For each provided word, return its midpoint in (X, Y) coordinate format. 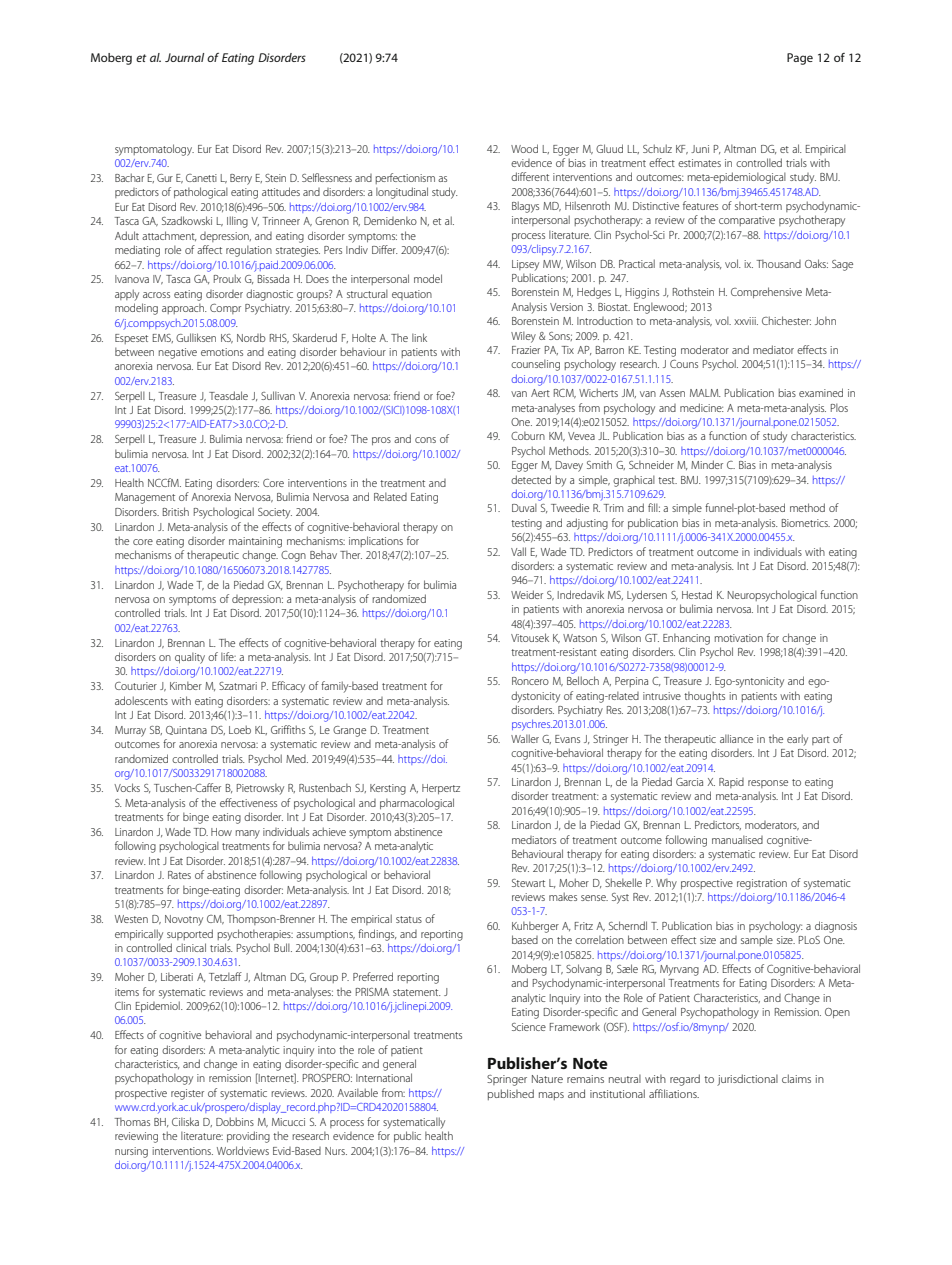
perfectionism (405, 178)
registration (762, 884)
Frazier (526, 350)
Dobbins (235, 1121)
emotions (222, 352)
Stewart (528, 883)
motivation (739, 638)
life (228, 656)
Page (800, 59)
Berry (241, 179)
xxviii (746, 321)
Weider (527, 594)
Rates (179, 875)
